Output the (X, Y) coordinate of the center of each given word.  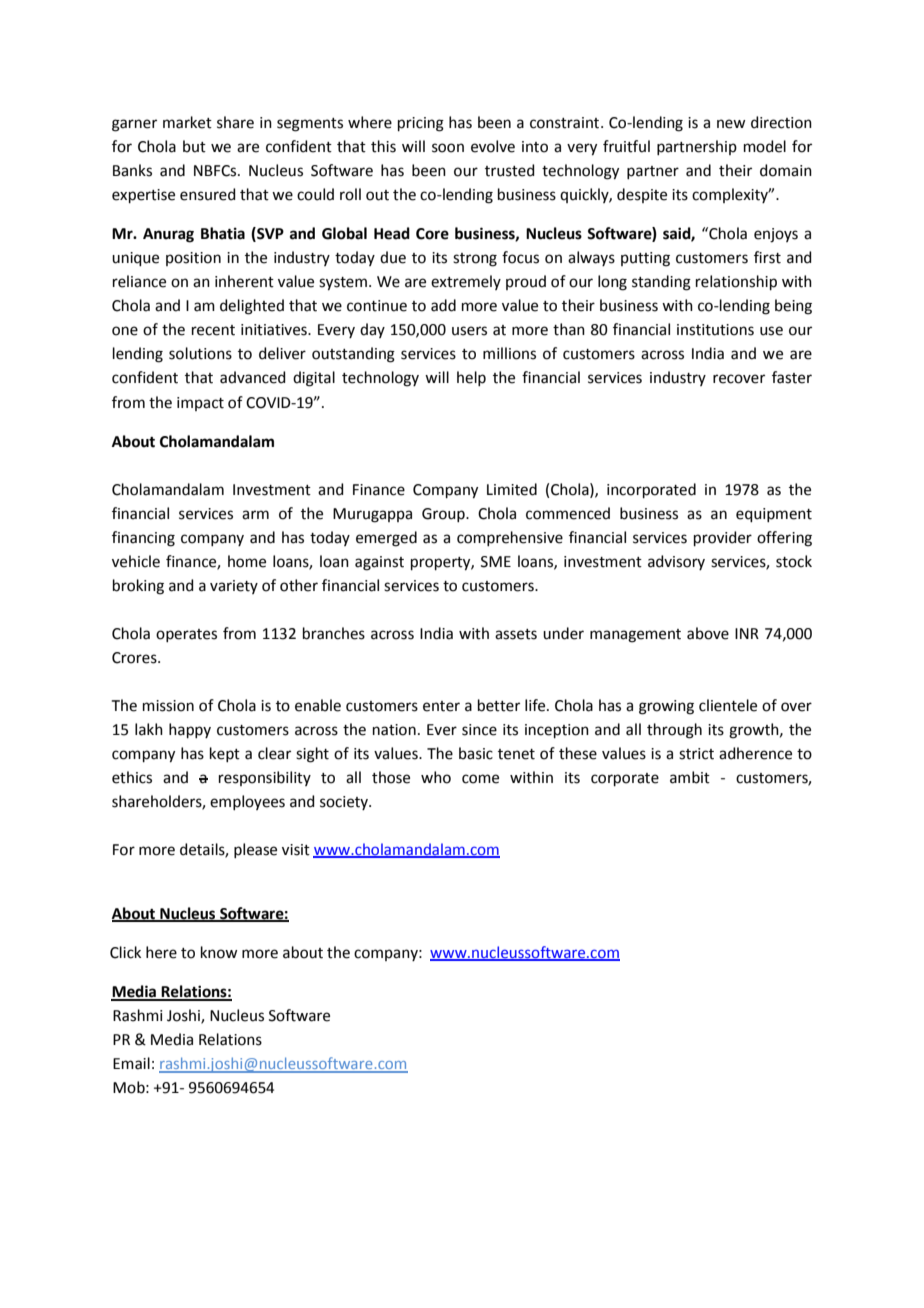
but (194, 146)
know (219, 952)
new (731, 124)
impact (200, 404)
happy (190, 730)
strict (696, 754)
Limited (512, 489)
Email (131, 1063)
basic (476, 753)
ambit (690, 777)
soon (448, 148)
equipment (774, 515)
